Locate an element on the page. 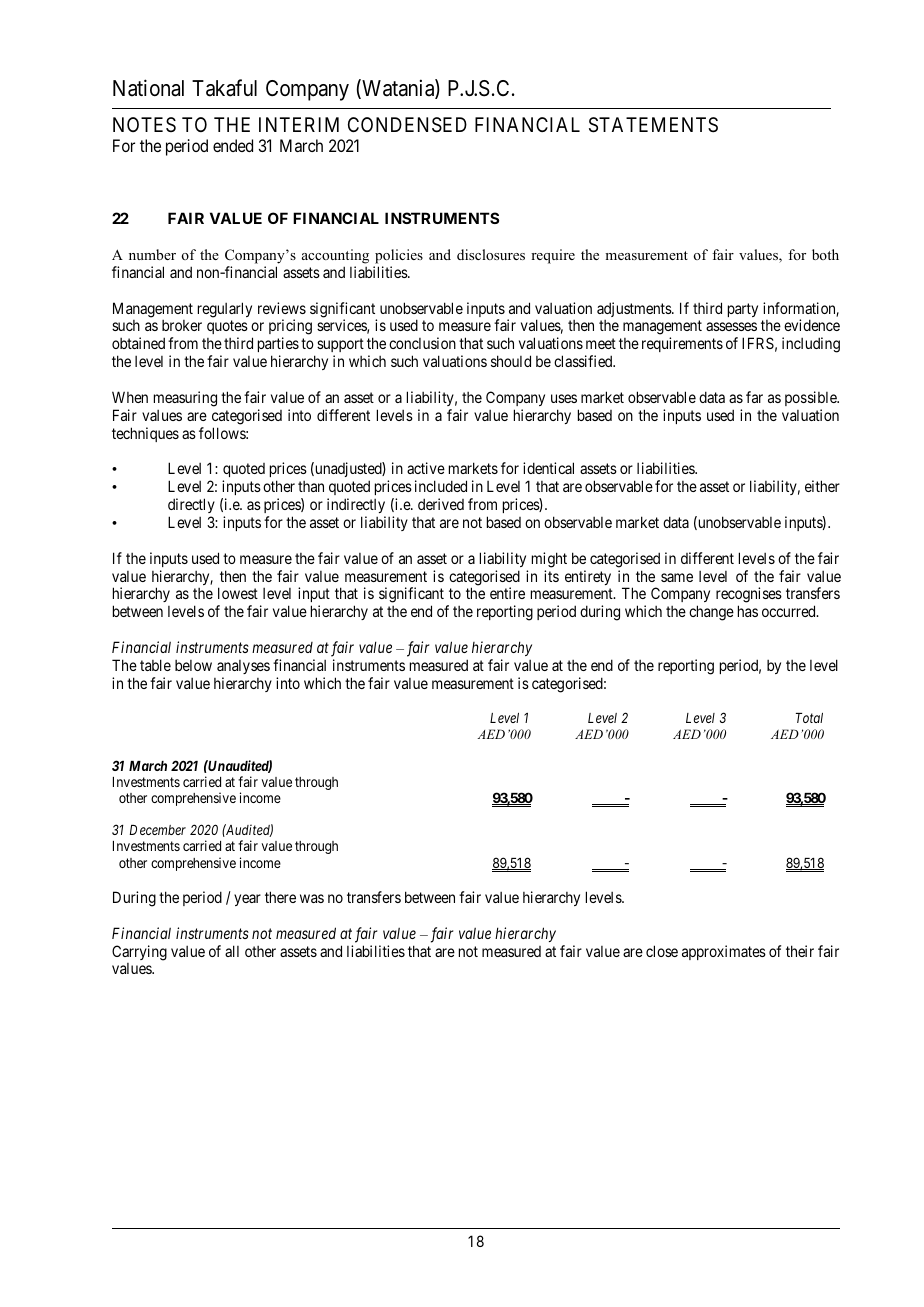 This image has height=1307, width=924. approximates is located at coordinates (724, 952).
